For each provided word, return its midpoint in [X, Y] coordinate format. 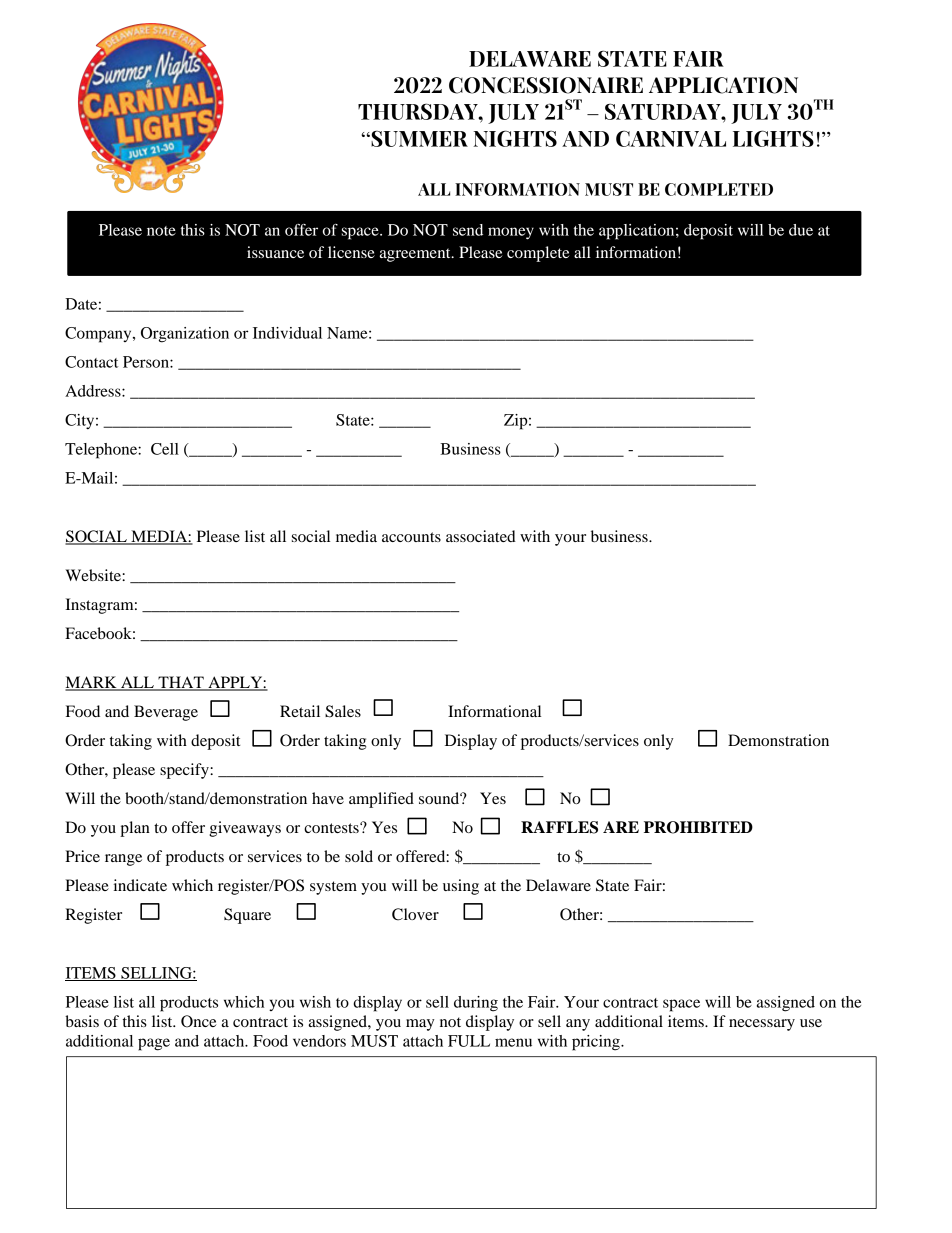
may [420, 1025]
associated [481, 536]
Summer [418, 138]
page [154, 1044]
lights [773, 138]
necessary [762, 1025]
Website [94, 575]
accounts [411, 537]
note [161, 231]
